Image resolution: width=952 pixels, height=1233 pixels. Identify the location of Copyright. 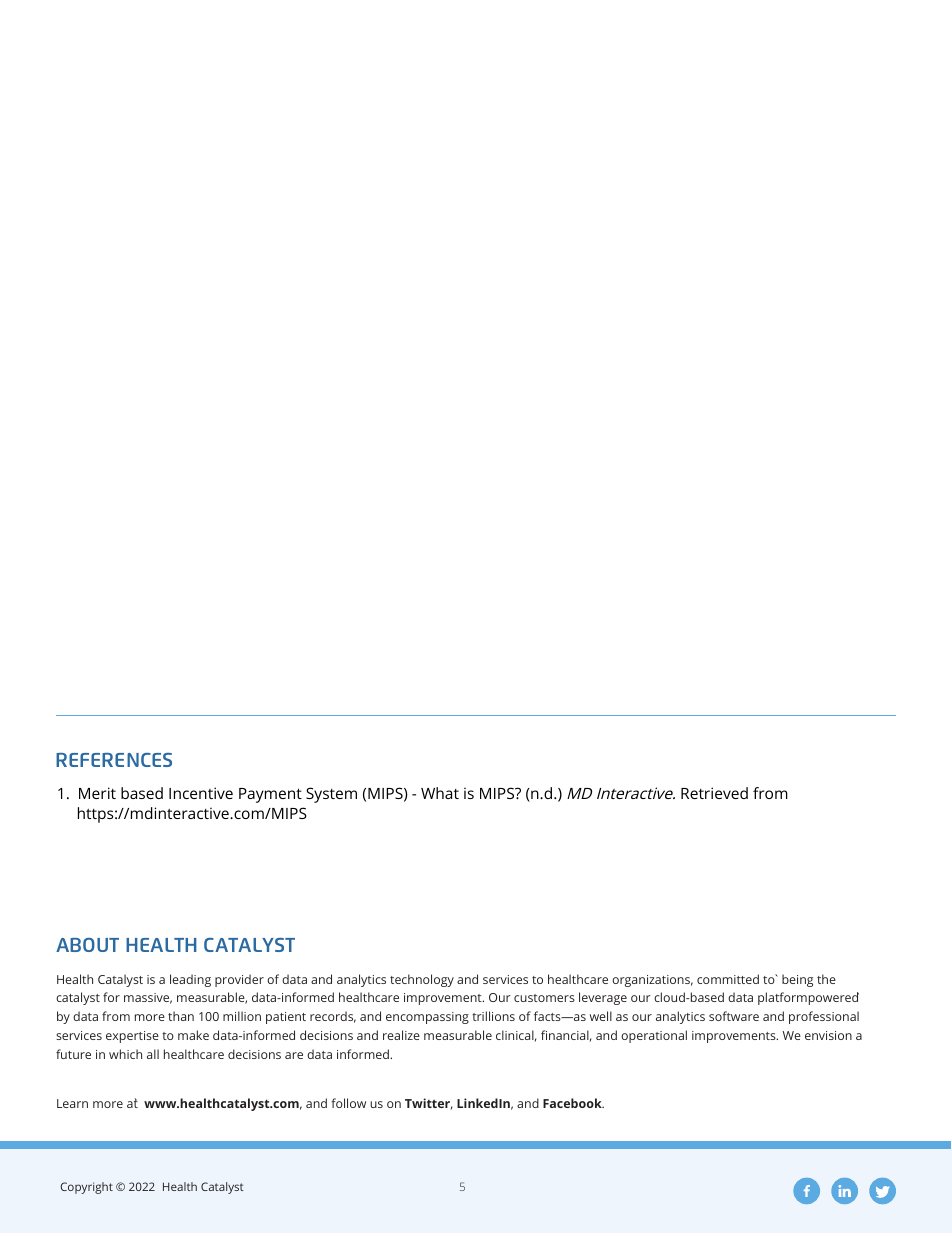
(86, 1188).
